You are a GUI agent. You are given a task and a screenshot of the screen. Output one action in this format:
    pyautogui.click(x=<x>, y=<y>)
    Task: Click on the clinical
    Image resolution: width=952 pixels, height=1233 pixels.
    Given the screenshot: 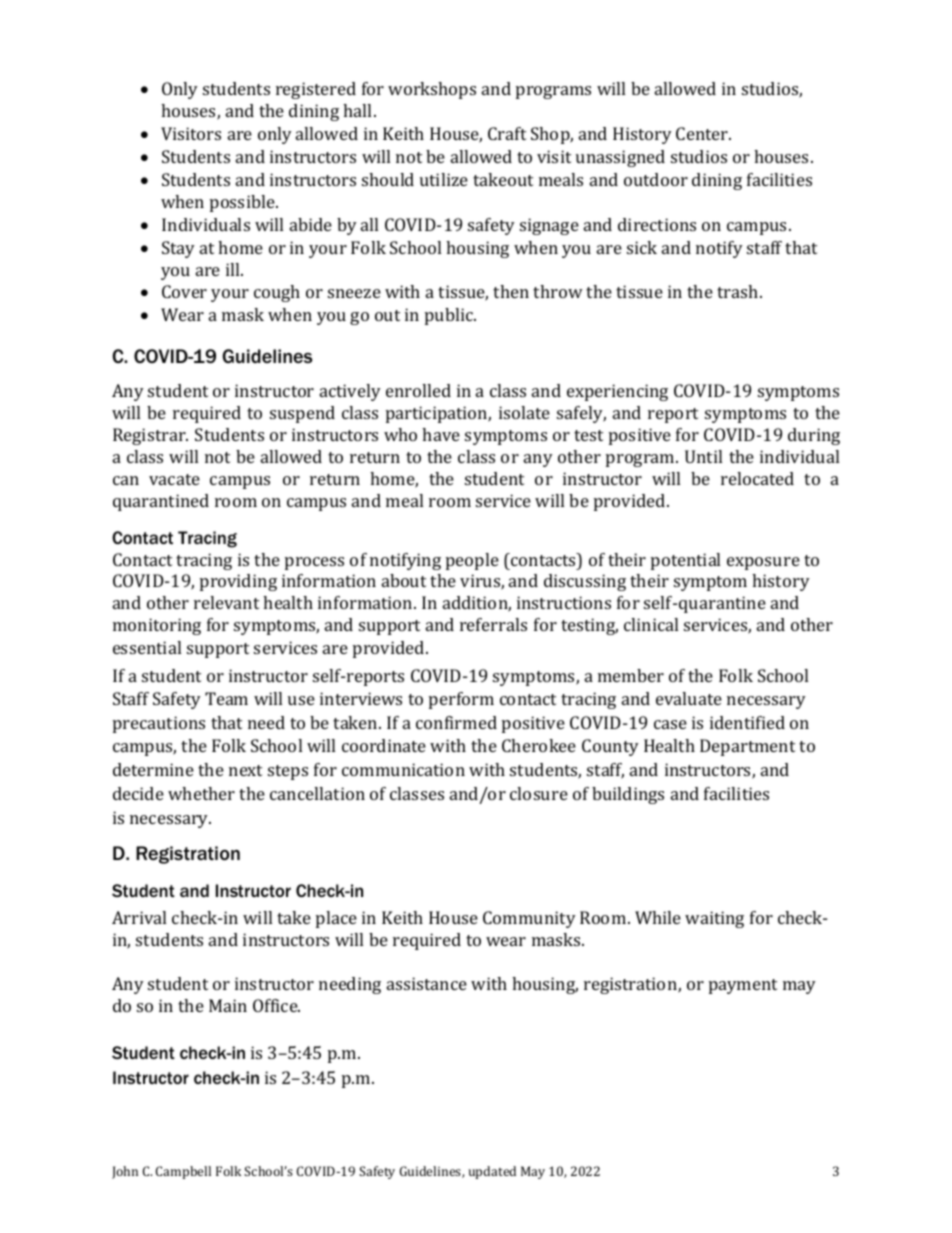 What is the action you would take?
    pyautogui.click(x=651, y=624)
